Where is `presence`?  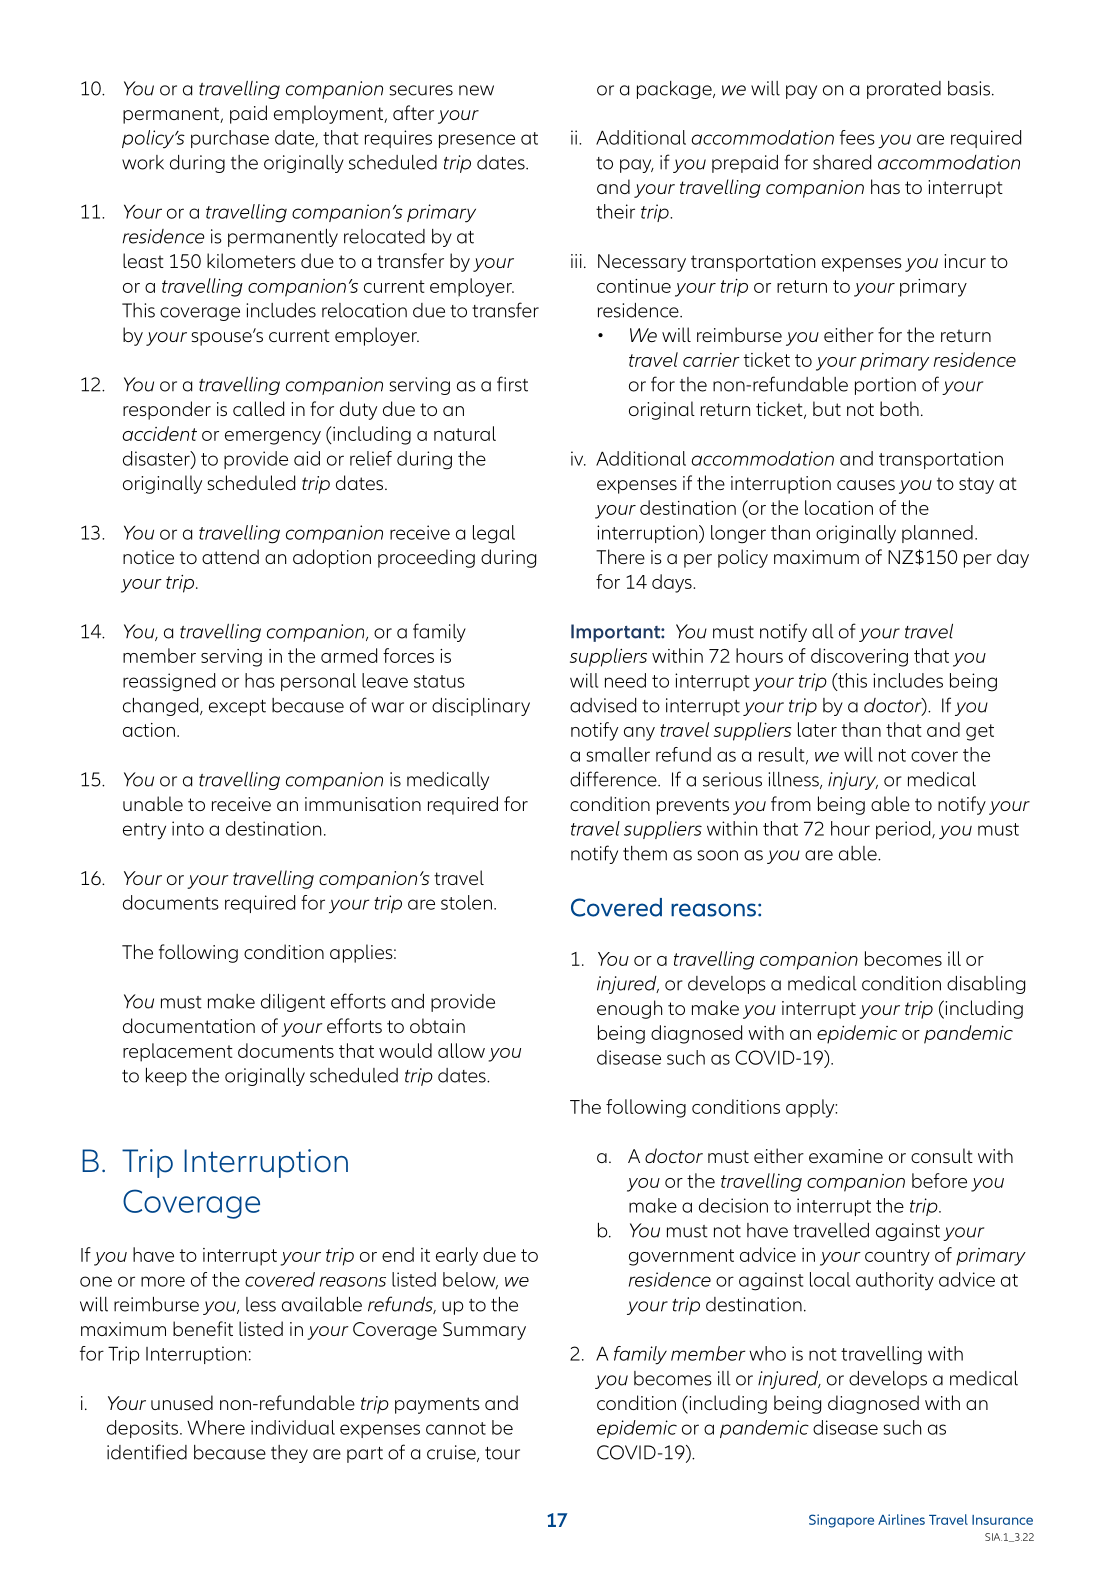
presence is located at coordinates (477, 141).
